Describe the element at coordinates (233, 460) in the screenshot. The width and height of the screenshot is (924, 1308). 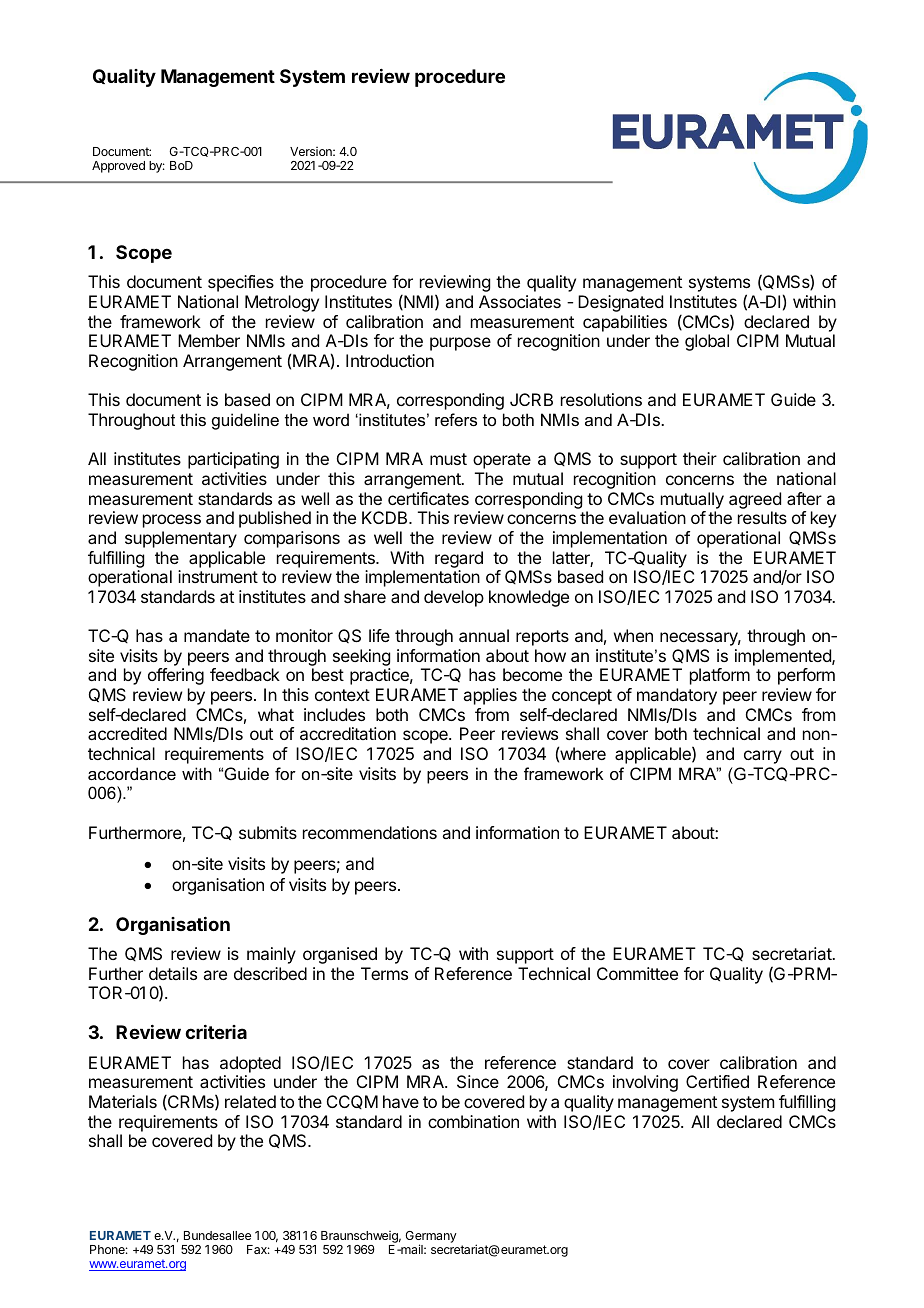
I see `participating` at that location.
